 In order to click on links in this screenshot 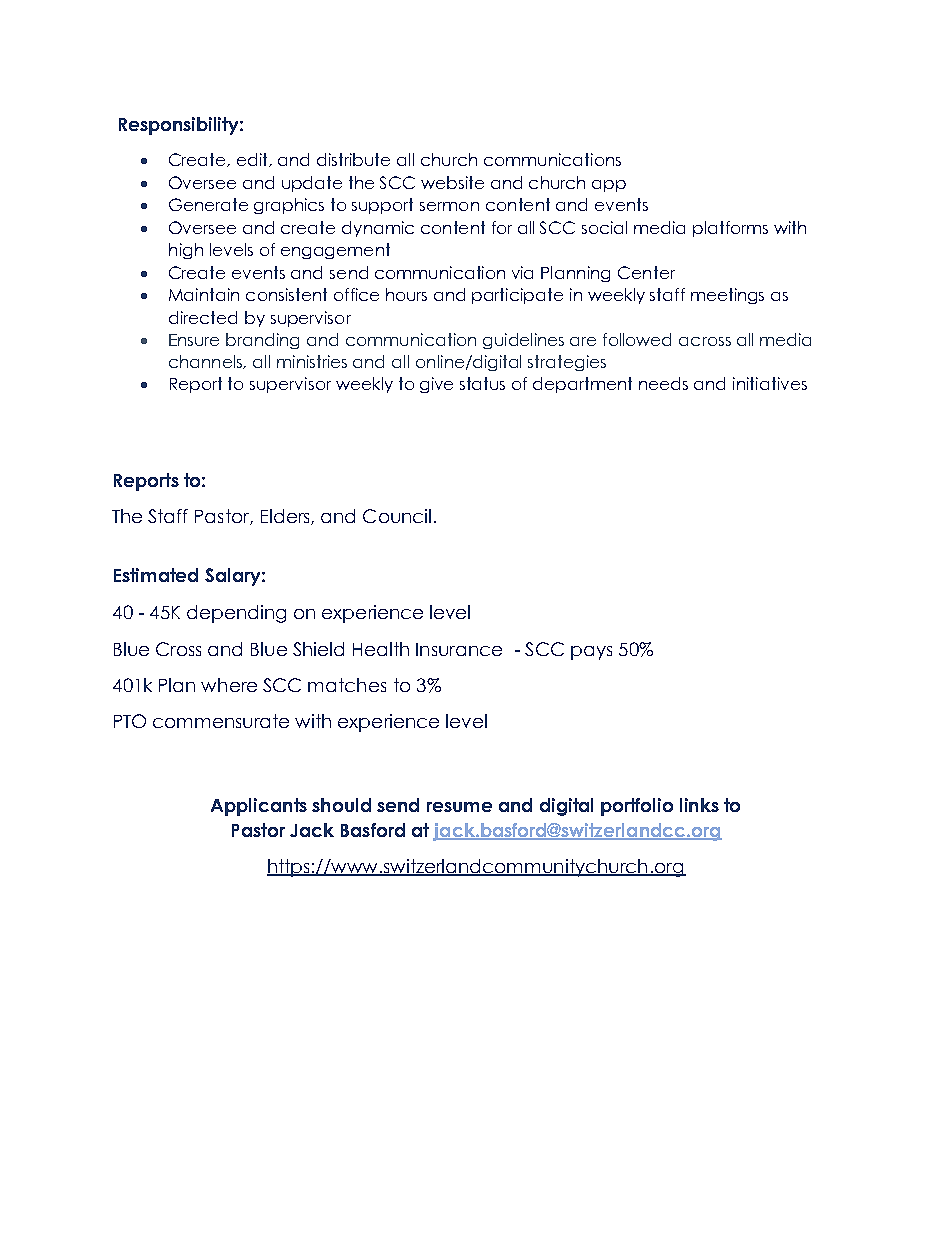, I will do `click(699, 805)`.
